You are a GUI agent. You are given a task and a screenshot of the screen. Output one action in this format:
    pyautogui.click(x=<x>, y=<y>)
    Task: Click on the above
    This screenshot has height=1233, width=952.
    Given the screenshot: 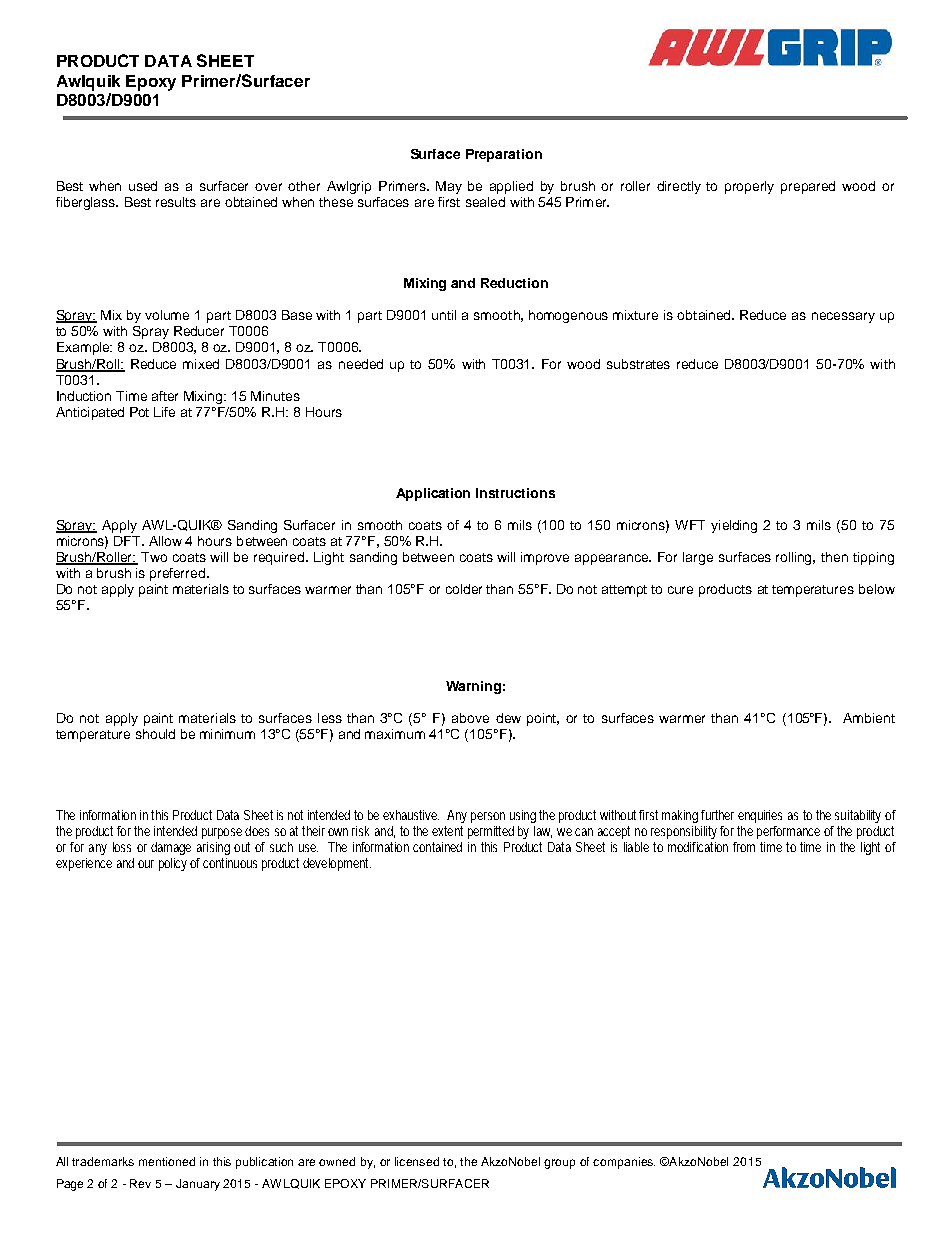 What is the action you would take?
    pyautogui.click(x=470, y=718)
